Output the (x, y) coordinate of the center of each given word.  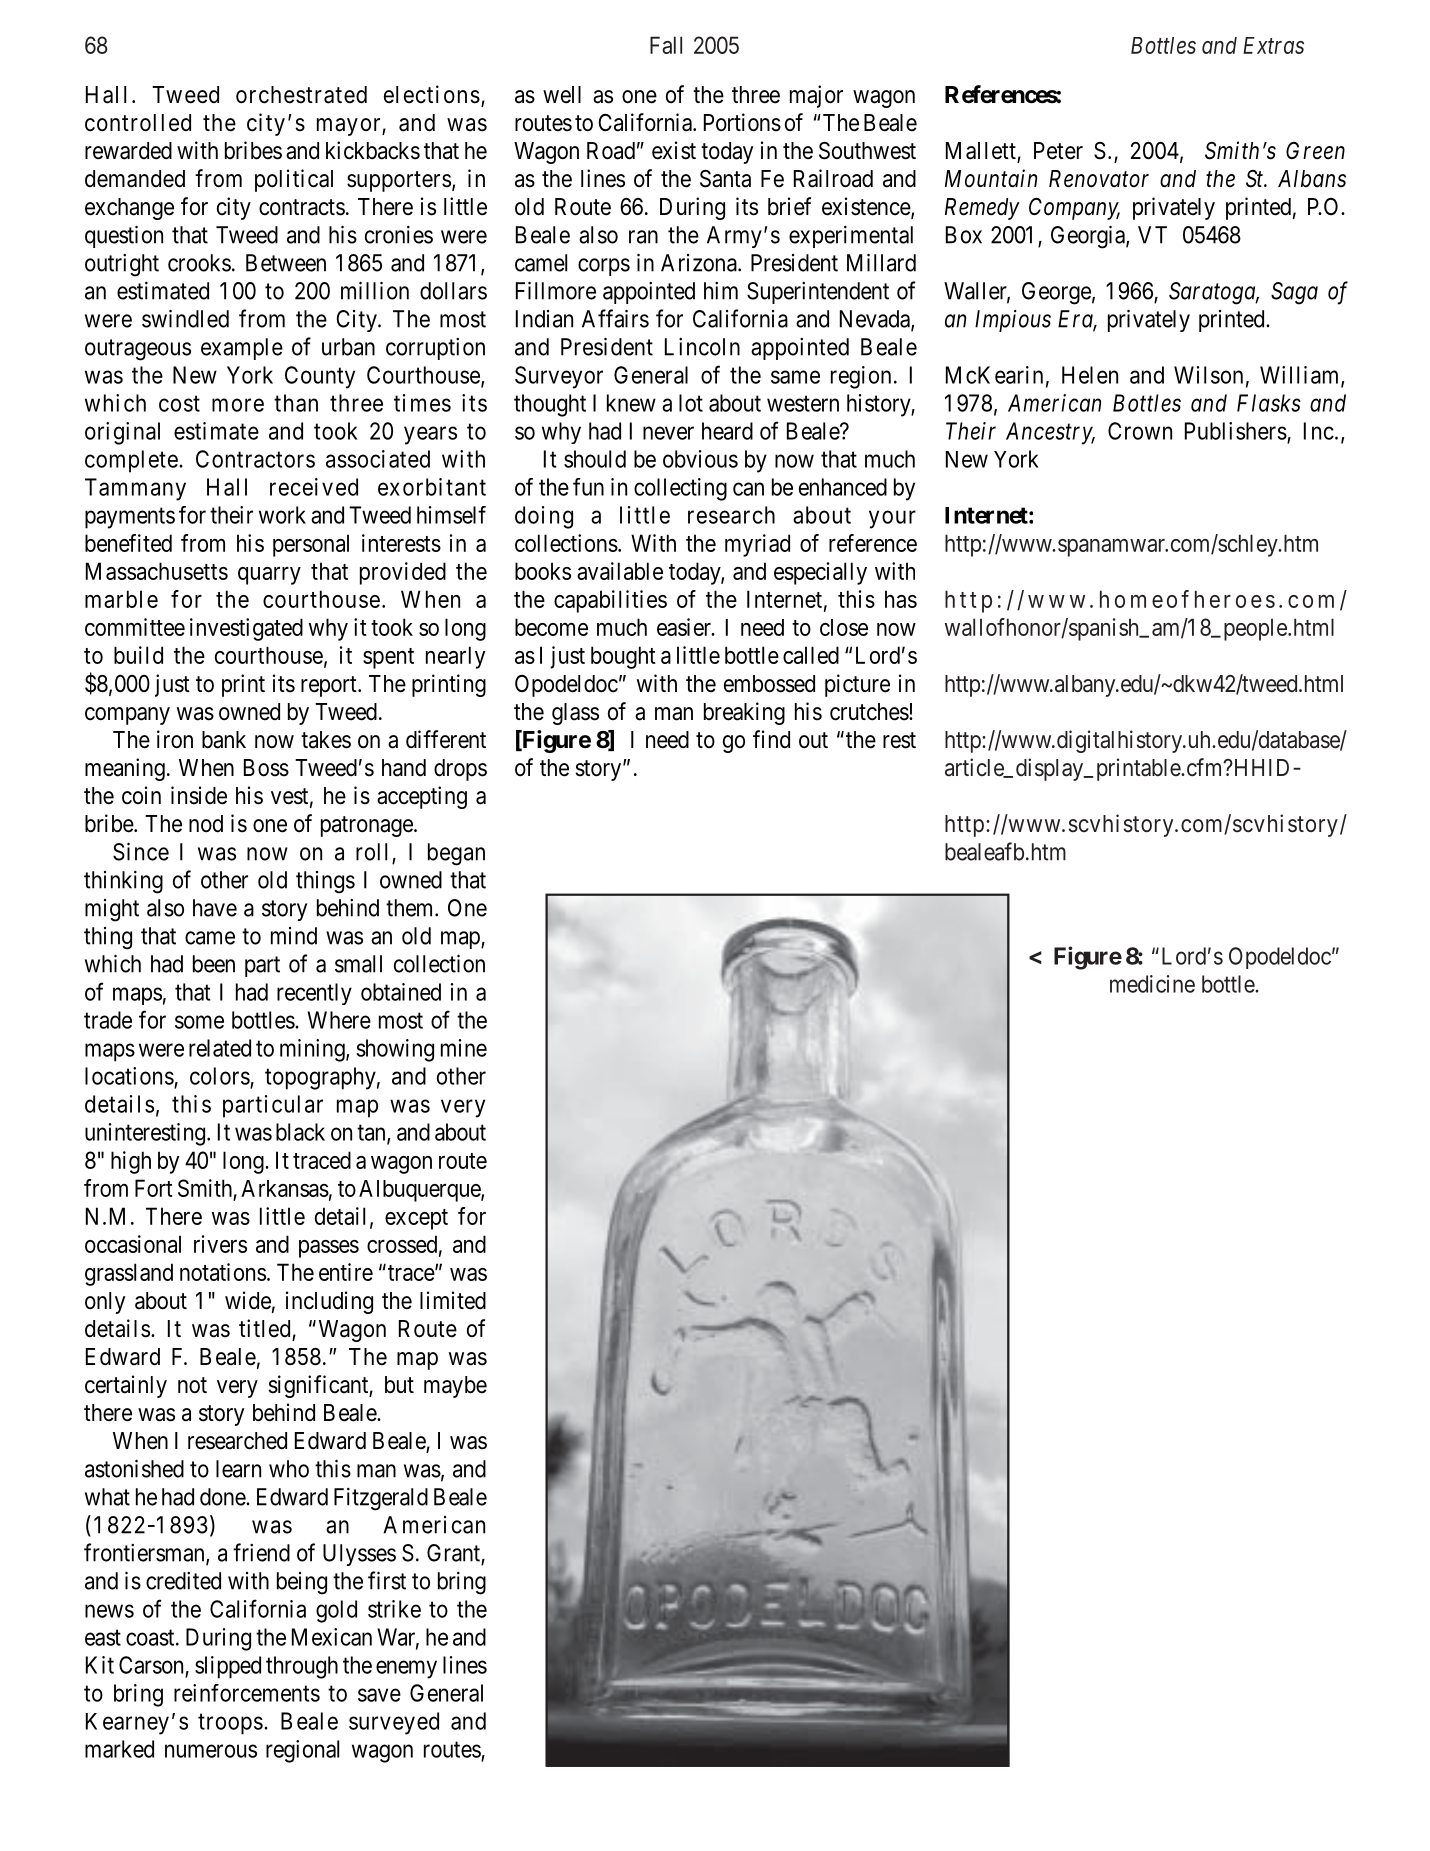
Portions (742, 122)
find (771, 739)
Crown (1140, 431)
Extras (1273, 45)
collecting (680, 489)
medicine (1152, 984)
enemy (406, 1669)
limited (453, 1300)
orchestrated (301, 95)
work (282, 515)
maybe (455, 1387)
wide (248, 1300)
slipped (228, 1667)
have (215, 908)
